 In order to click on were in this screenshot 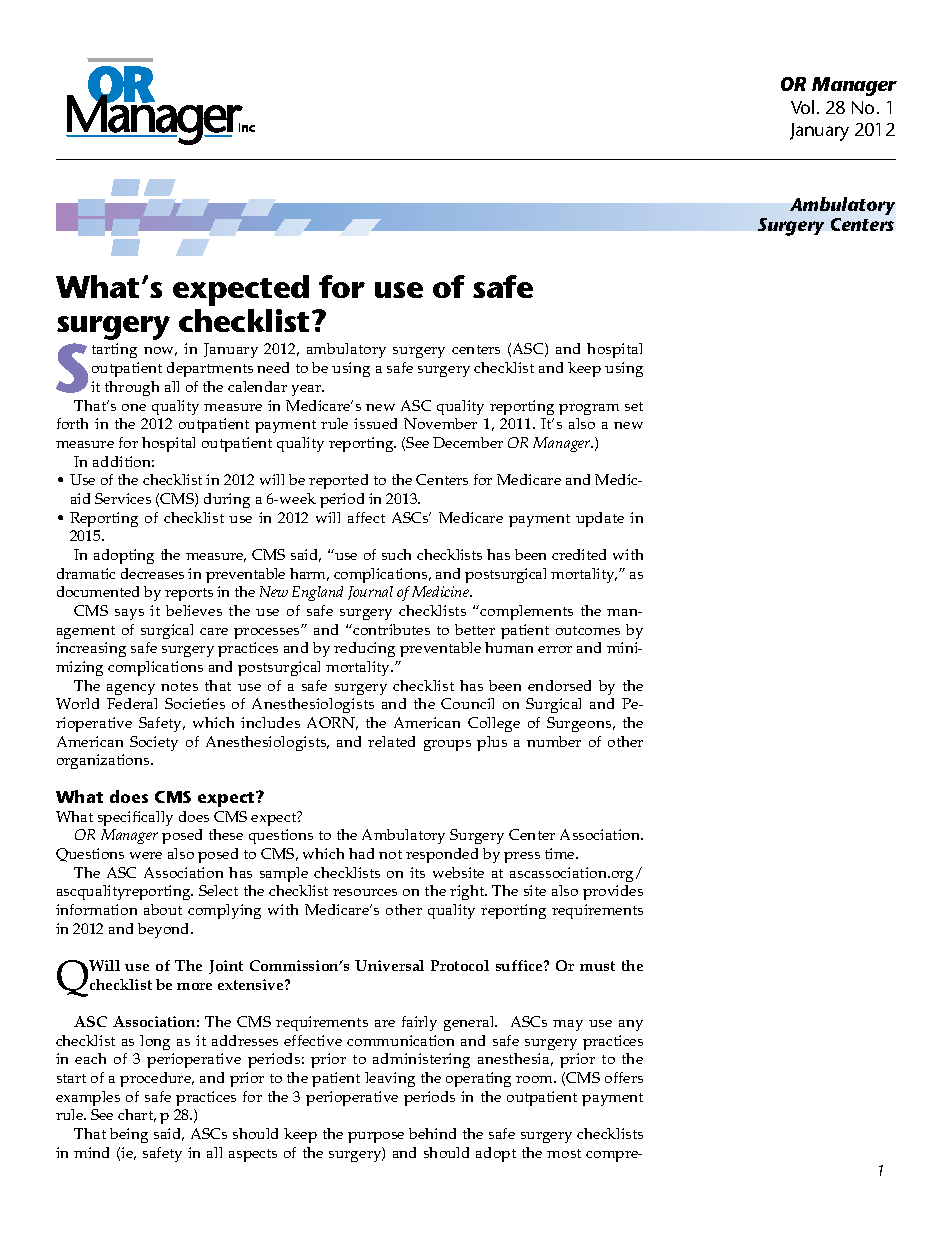, I will do `click(146, 855)`.
